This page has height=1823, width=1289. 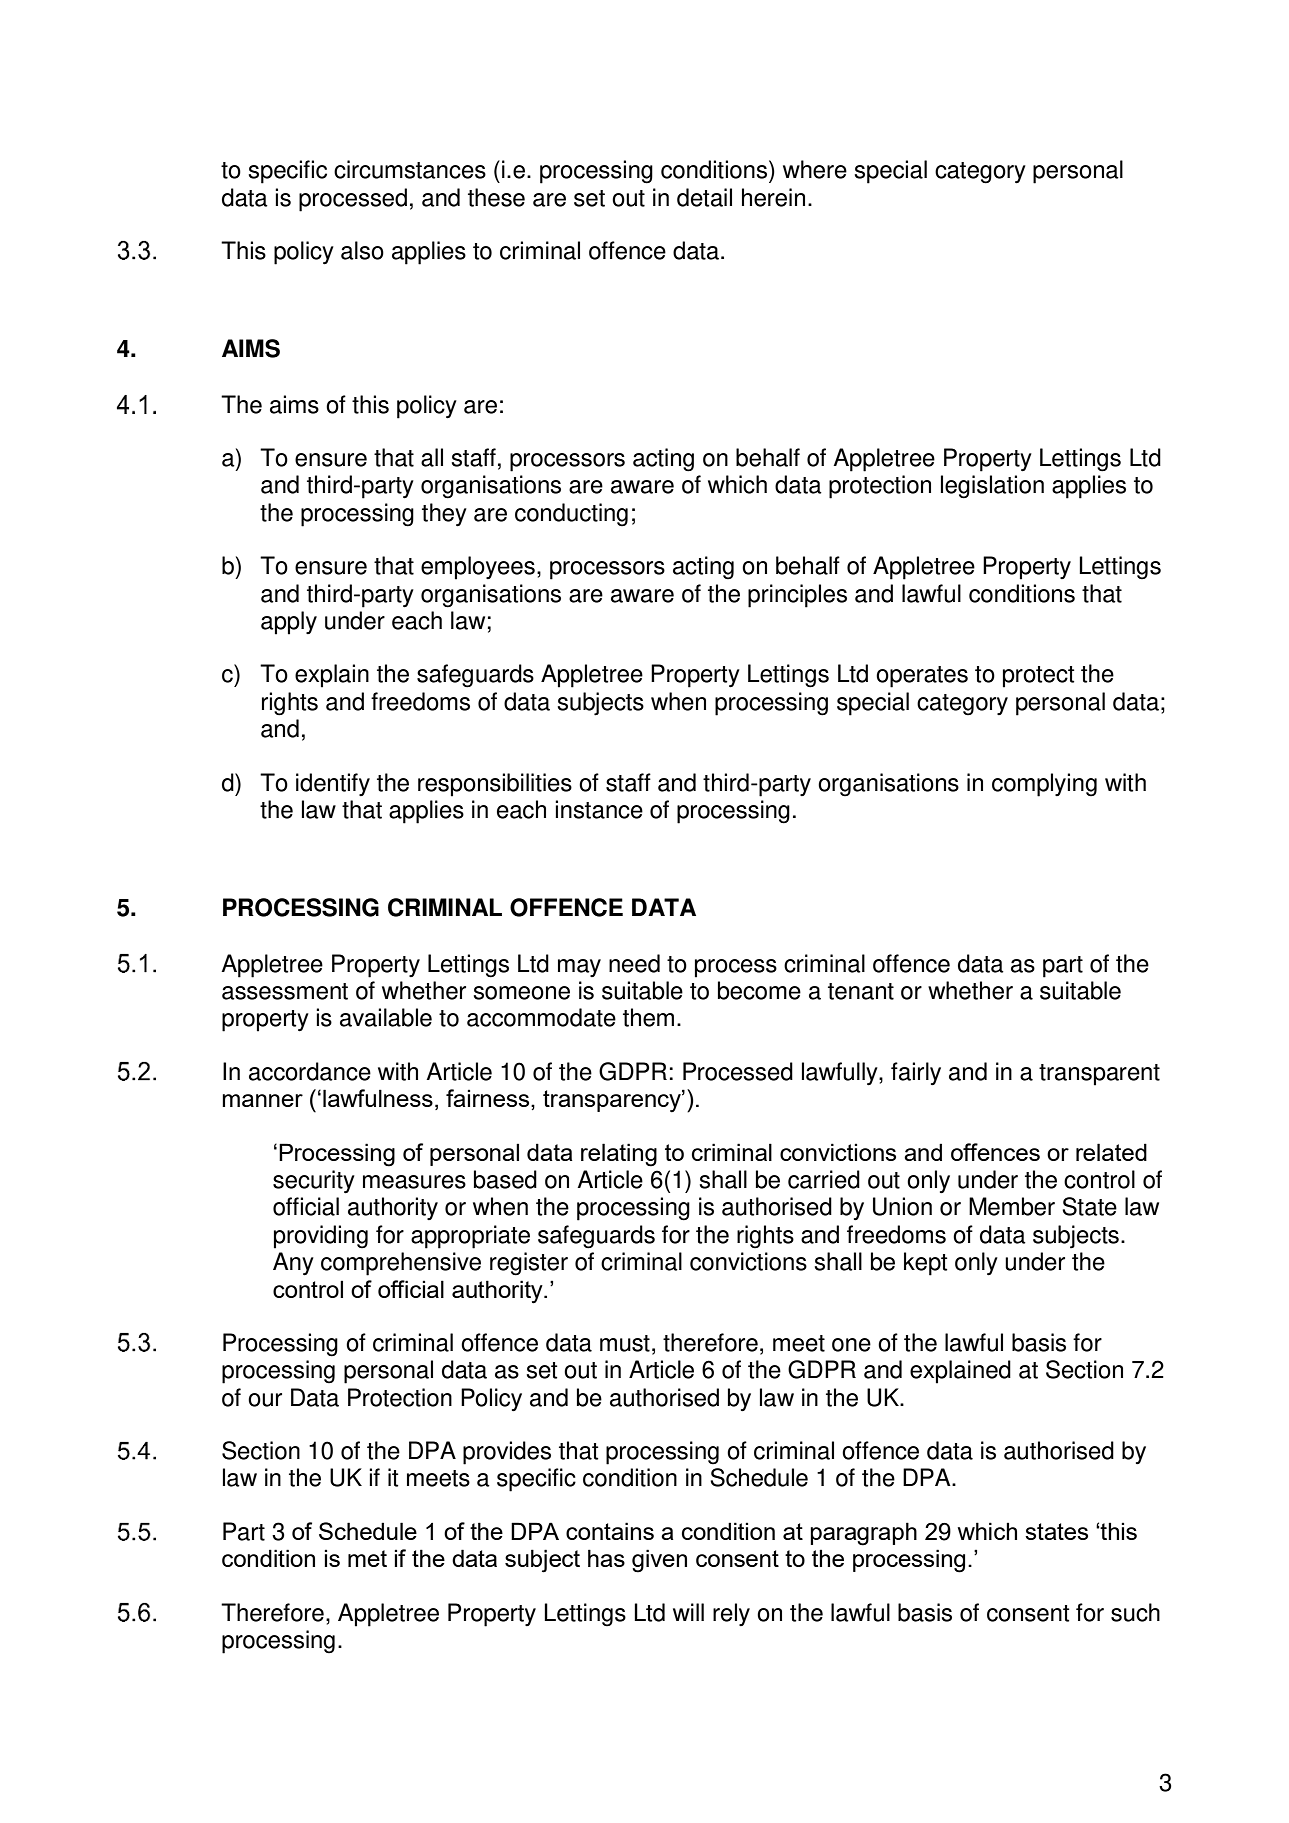 What do you see at coordinates (367, 1558) in the page?
I see `met` at bounding box center [367, 1558].
